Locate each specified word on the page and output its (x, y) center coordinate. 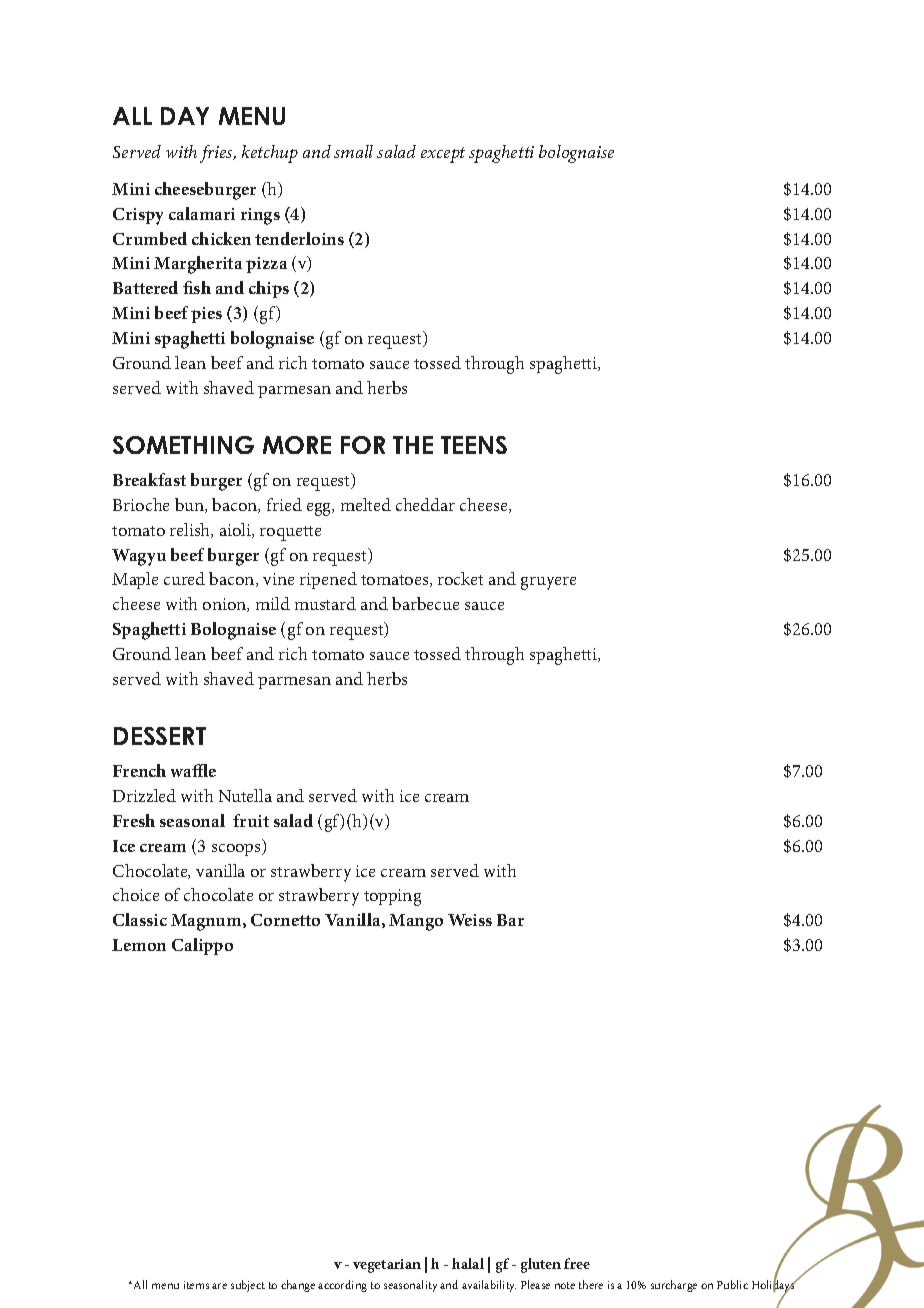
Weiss (470, 920)
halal (468, 1263)
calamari (202, 213)
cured (184, 578)
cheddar (425, 504)
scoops (237, 850)
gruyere (548, 583)
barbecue (425, 603)
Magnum (207, 922)
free (577, 1263)
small (353, 151)
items (196, 1285)
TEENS (474, 445)
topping (392, 897)
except (443, 155)
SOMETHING (183, 445)
